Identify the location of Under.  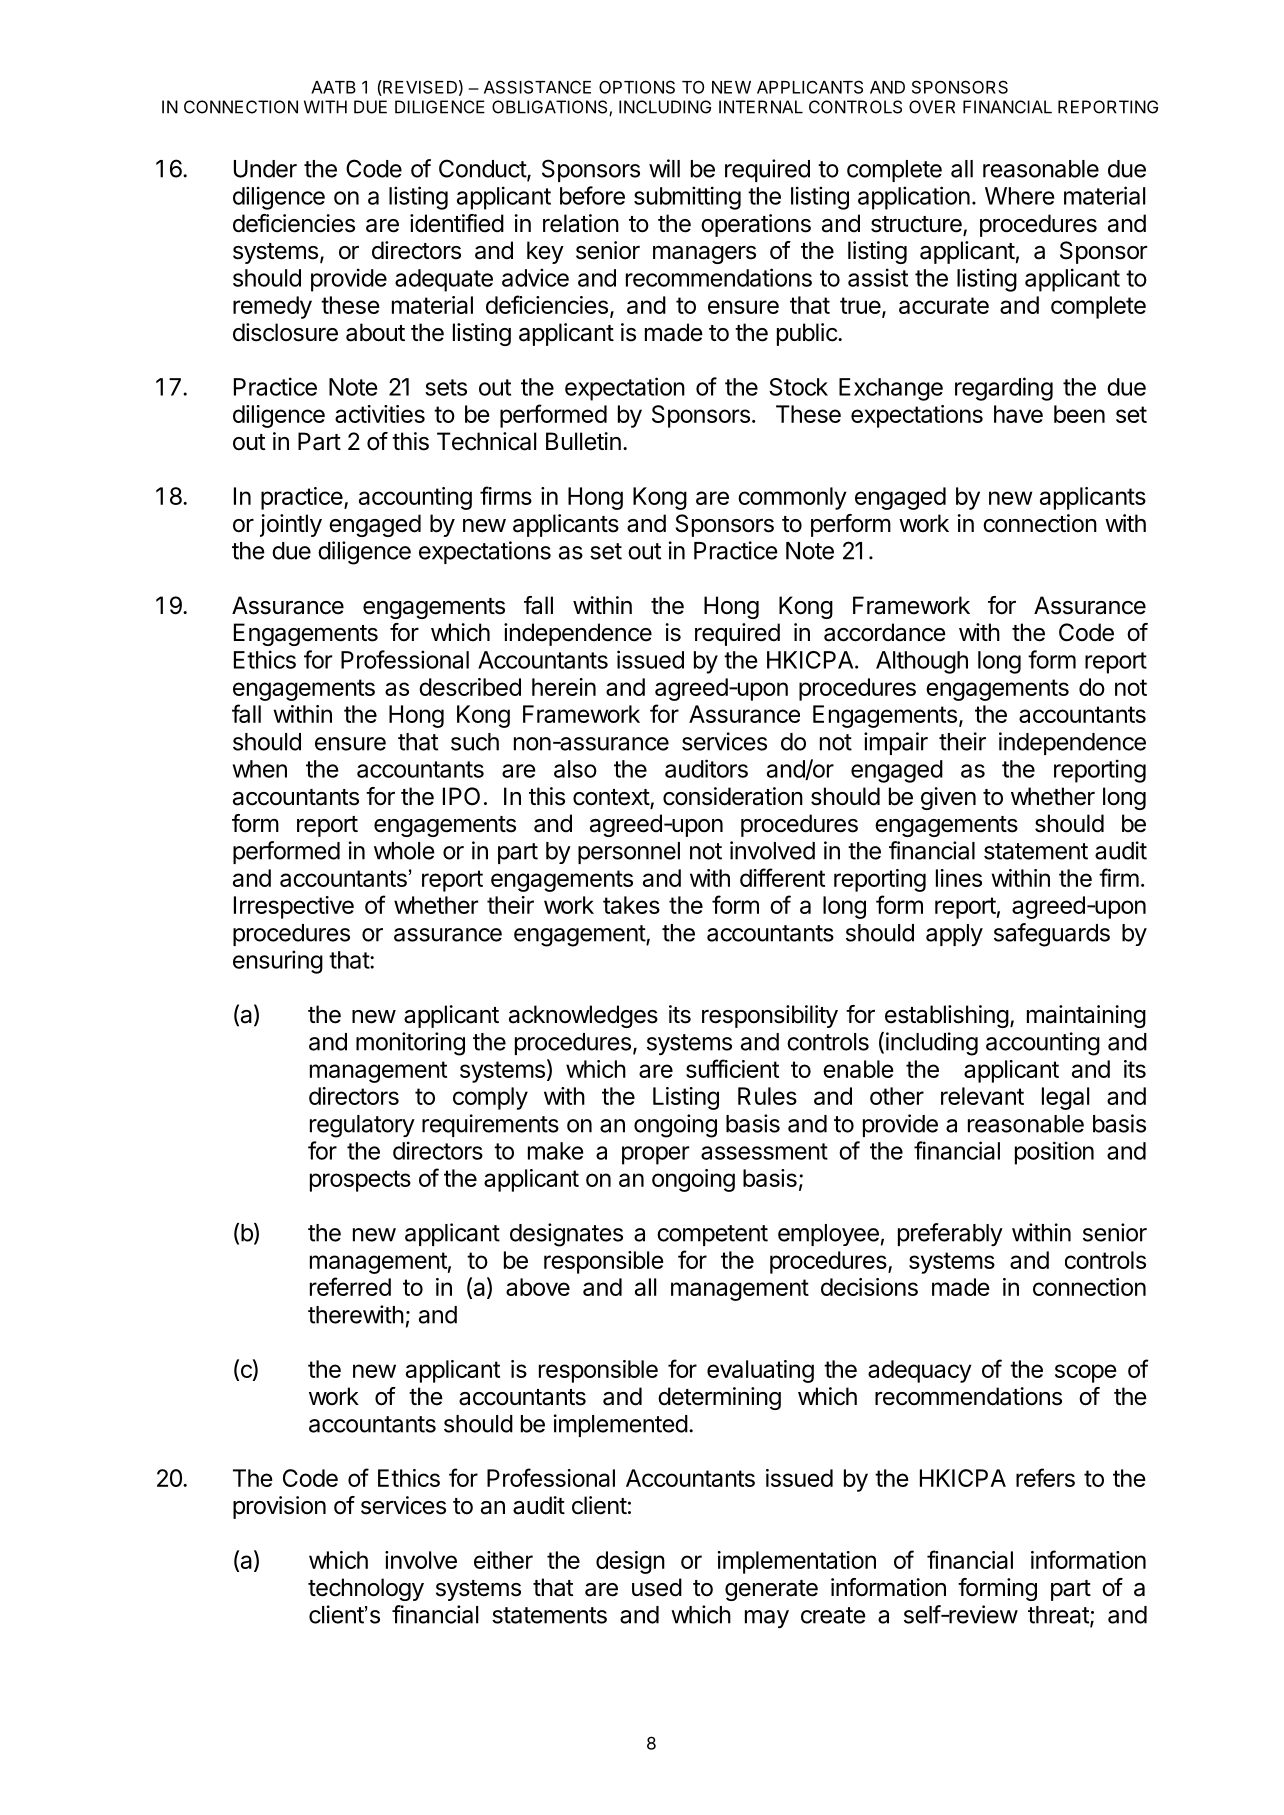
(265, 169).
